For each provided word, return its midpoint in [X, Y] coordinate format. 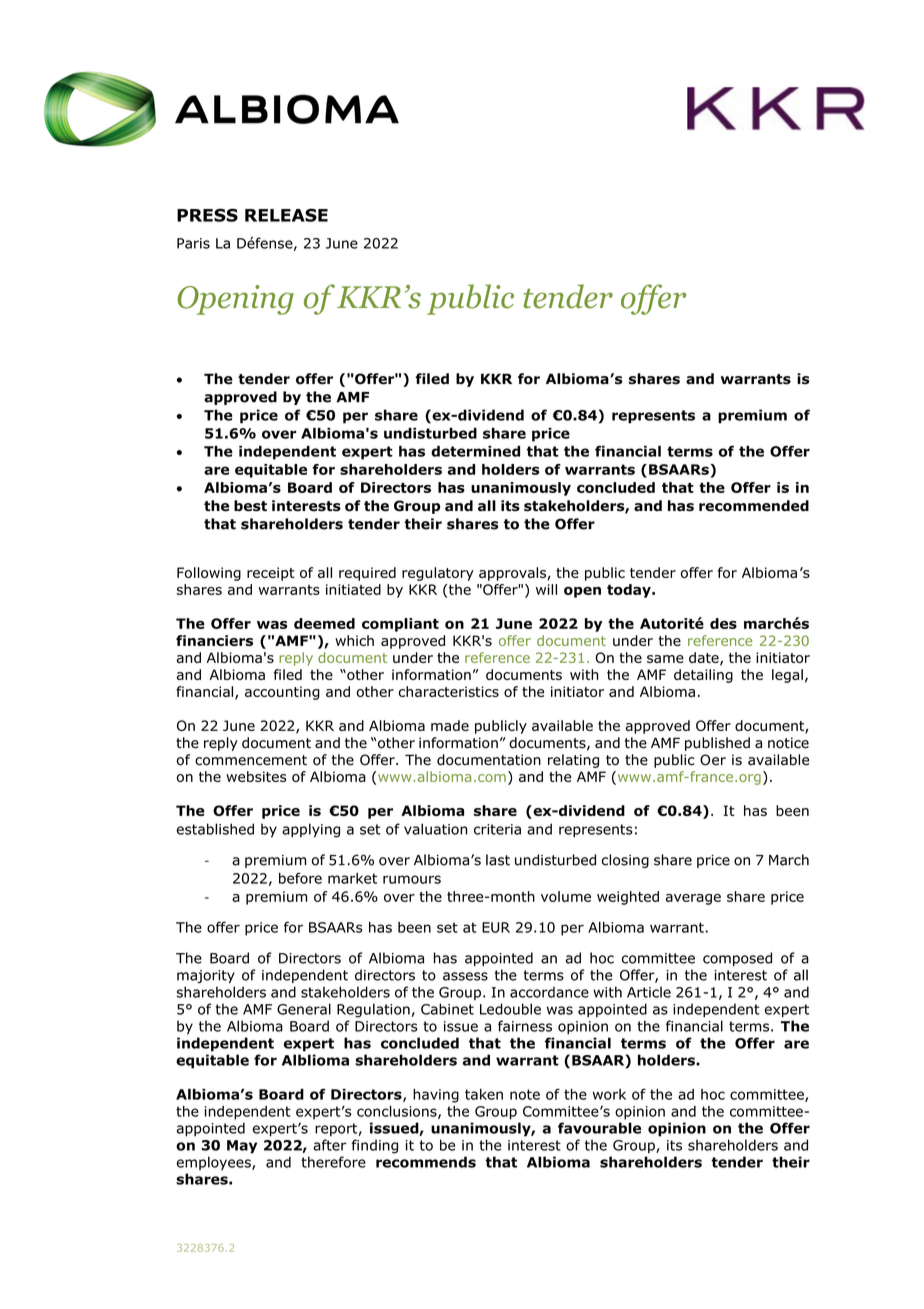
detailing [703, 676]
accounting [282, 693]
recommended [754, 506]
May [242, 1147]
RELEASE [286, 215]
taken [484, 1094]
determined [475, 451]
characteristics [449, 691]
